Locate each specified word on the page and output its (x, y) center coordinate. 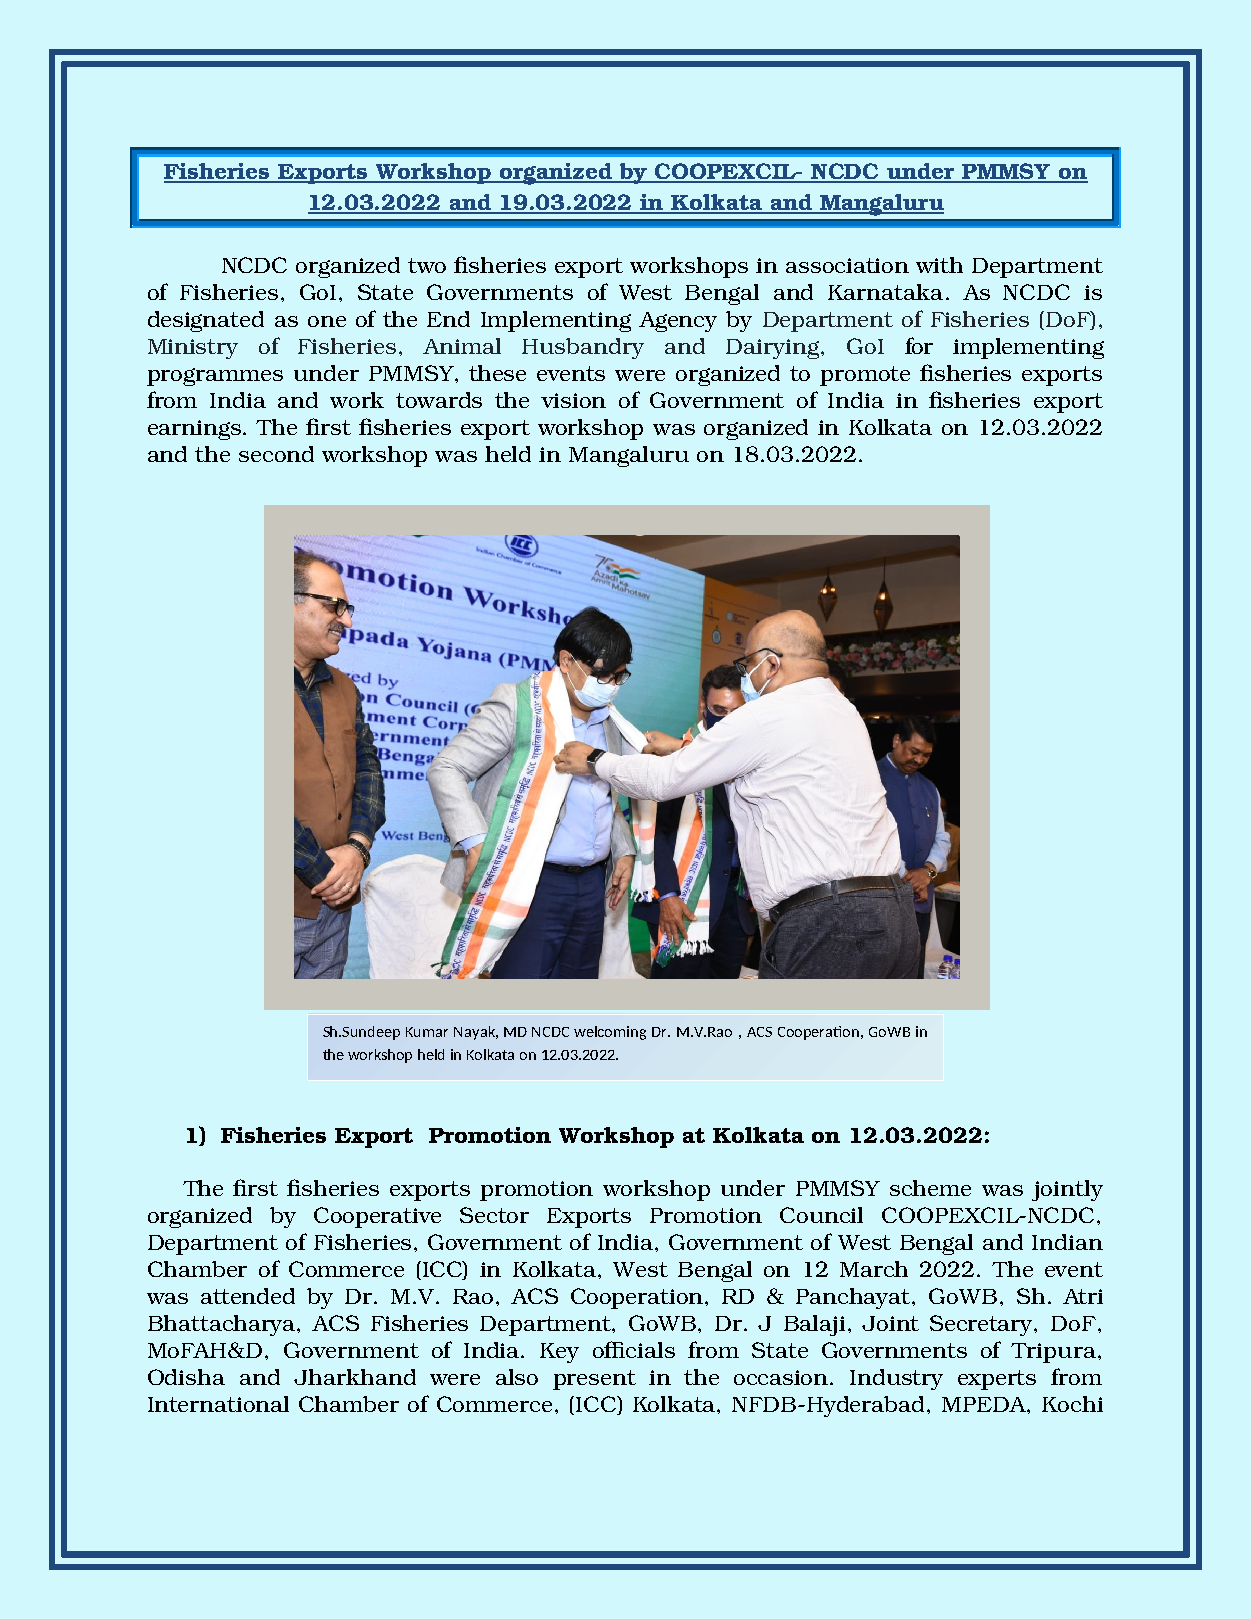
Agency (678, 322)
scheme (930, 1188)
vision (573, 400)
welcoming (610, 1033)
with (939, 265)
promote (865, 376)
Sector (494, 1215)
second (276, 454)
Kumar (427, 1032)
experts (997, 1380)
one (327, 321)
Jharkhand (355, 1377)
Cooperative (377, 1217)
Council (821, 1215)
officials (634, 1349)
